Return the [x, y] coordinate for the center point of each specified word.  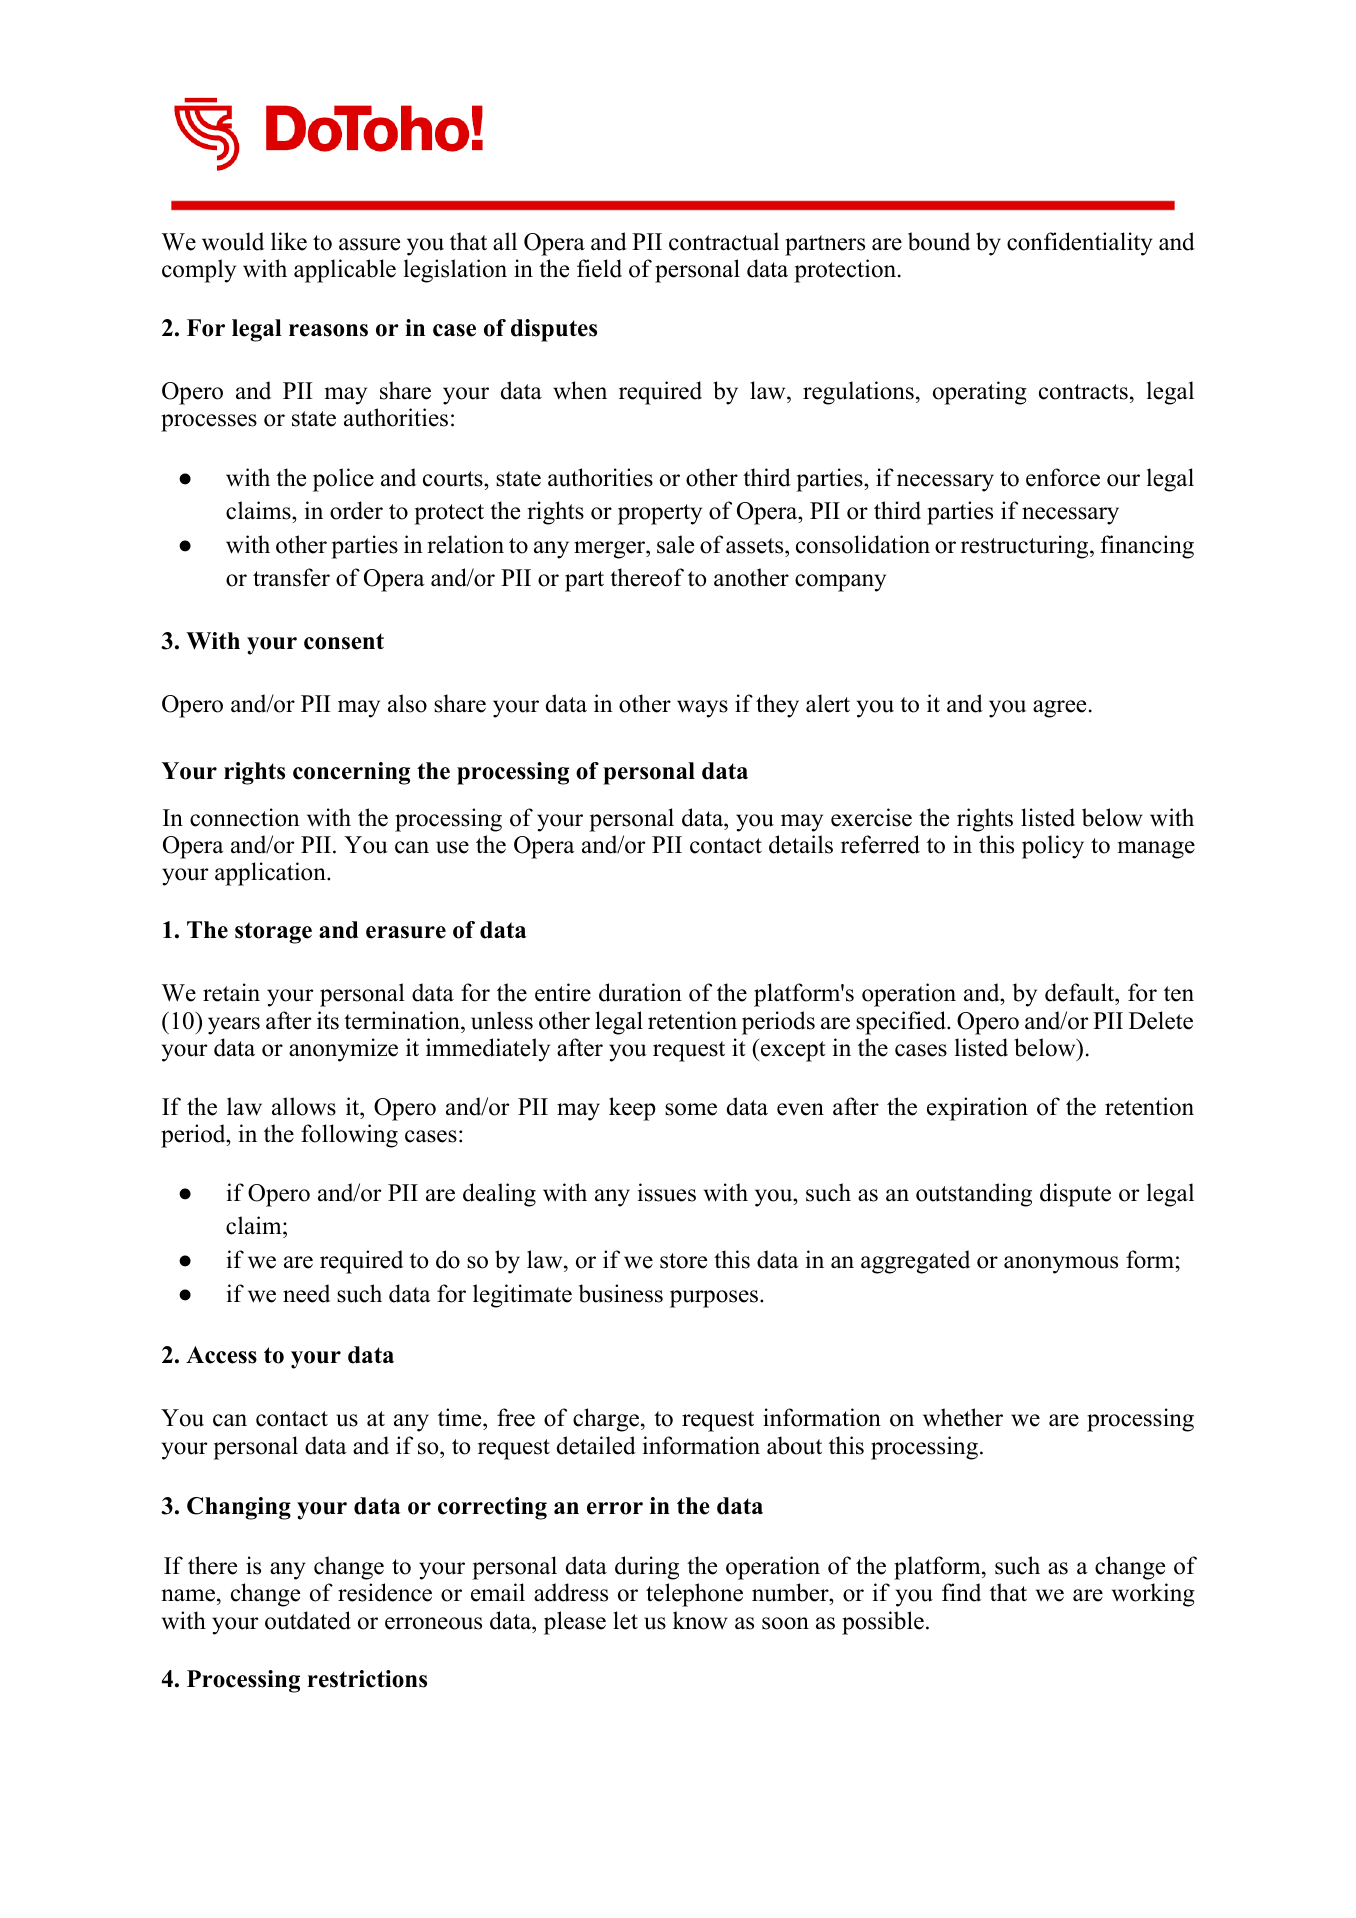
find [961, 1592]
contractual [724, 241]
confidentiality [1080, 244]
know [700, 1620]
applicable [345, 271]
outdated [308, 1620]
